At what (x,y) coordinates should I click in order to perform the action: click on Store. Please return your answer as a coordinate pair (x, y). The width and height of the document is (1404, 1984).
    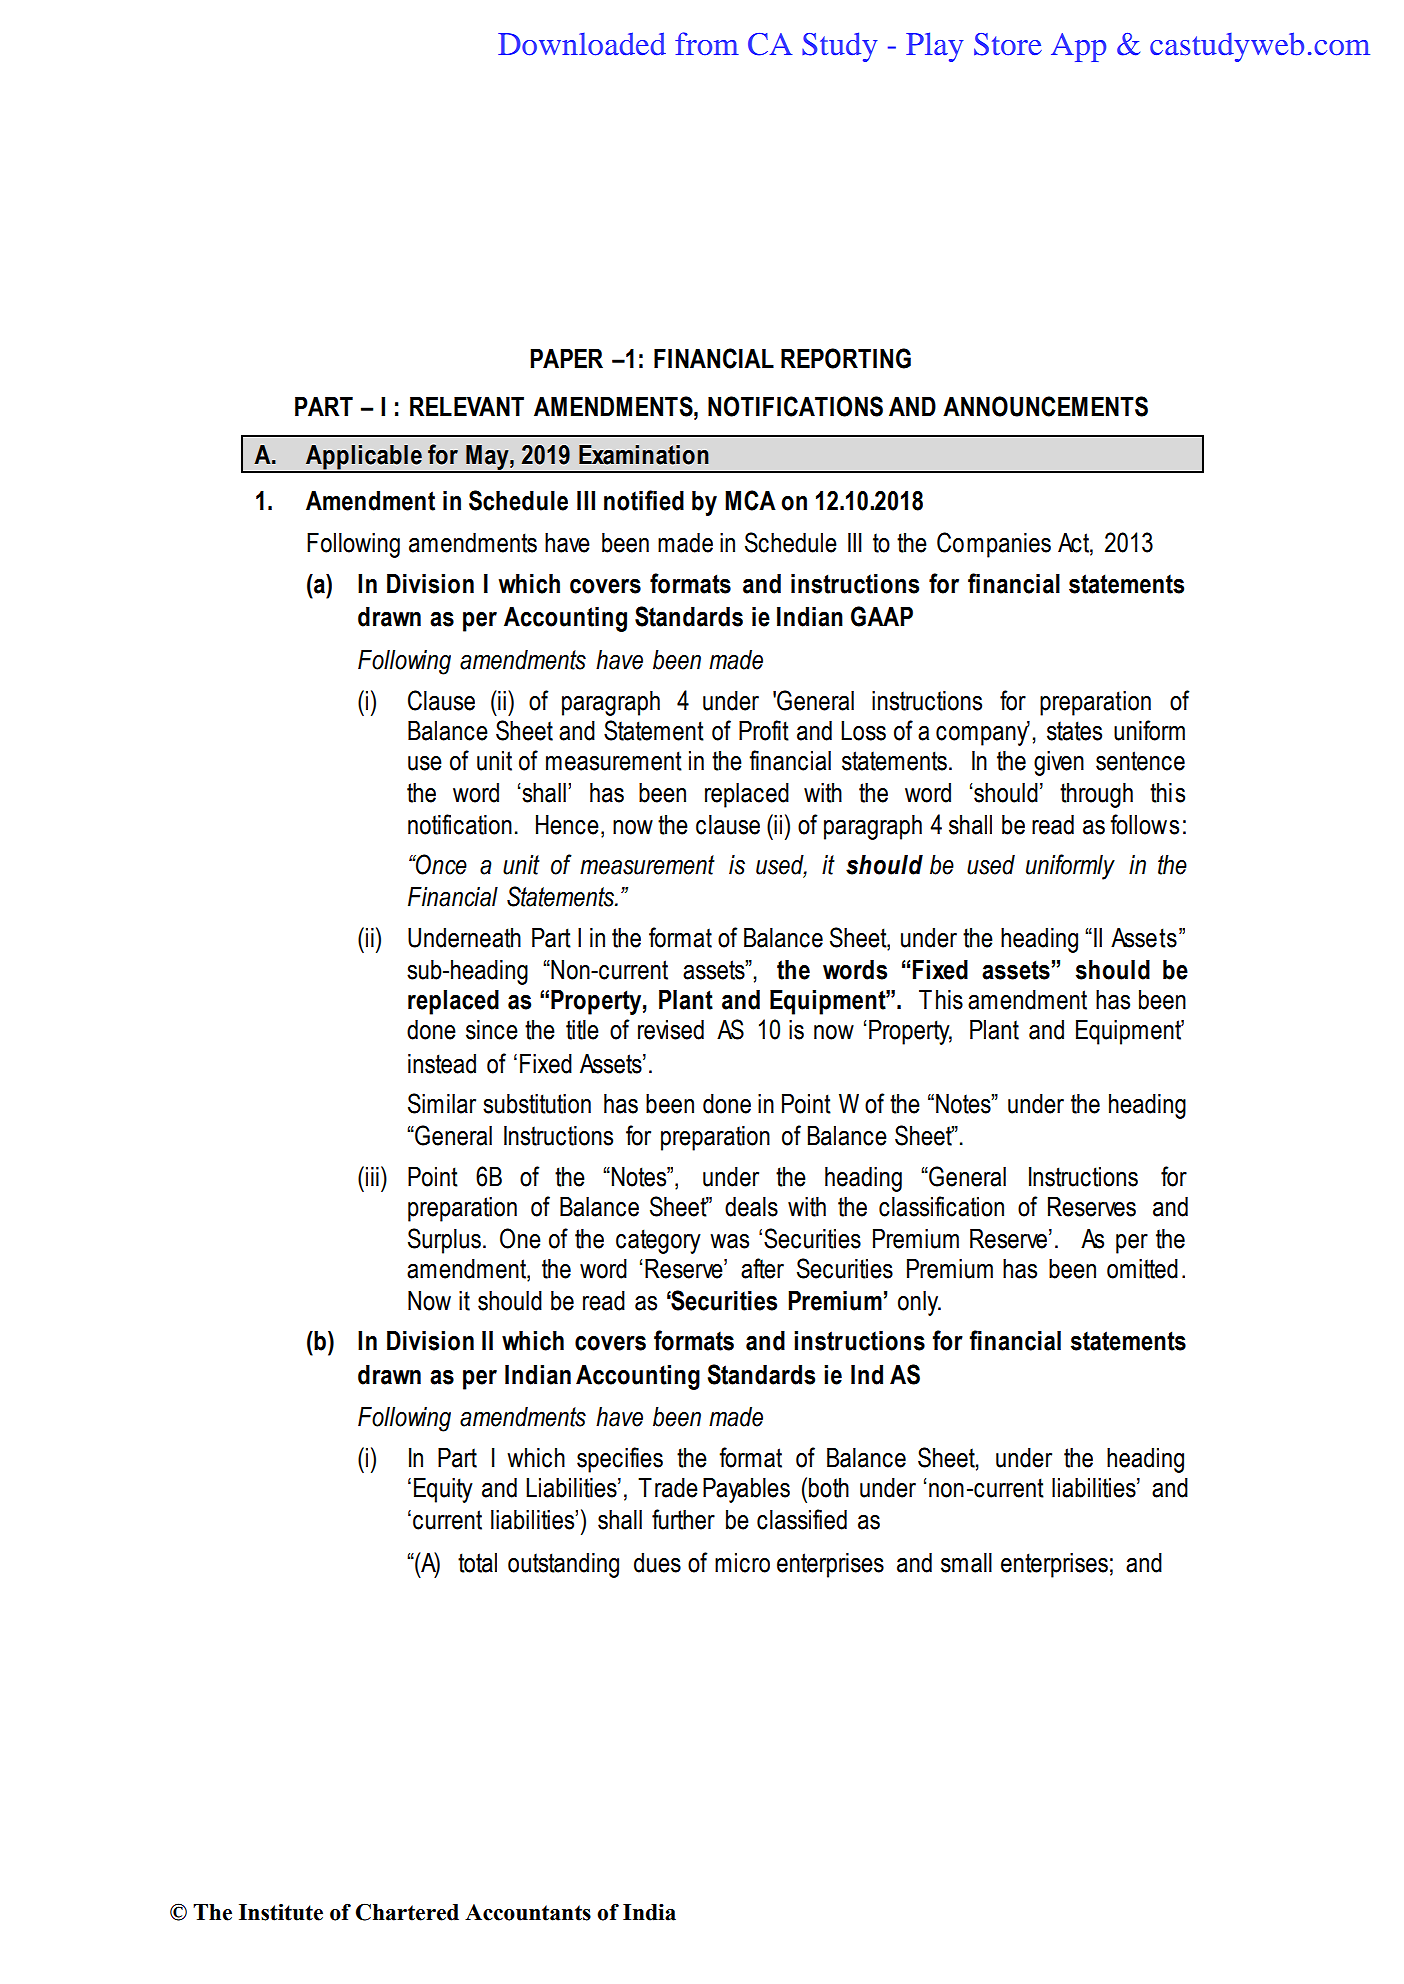
    Looking at the image, I should click on (1008, 44).
